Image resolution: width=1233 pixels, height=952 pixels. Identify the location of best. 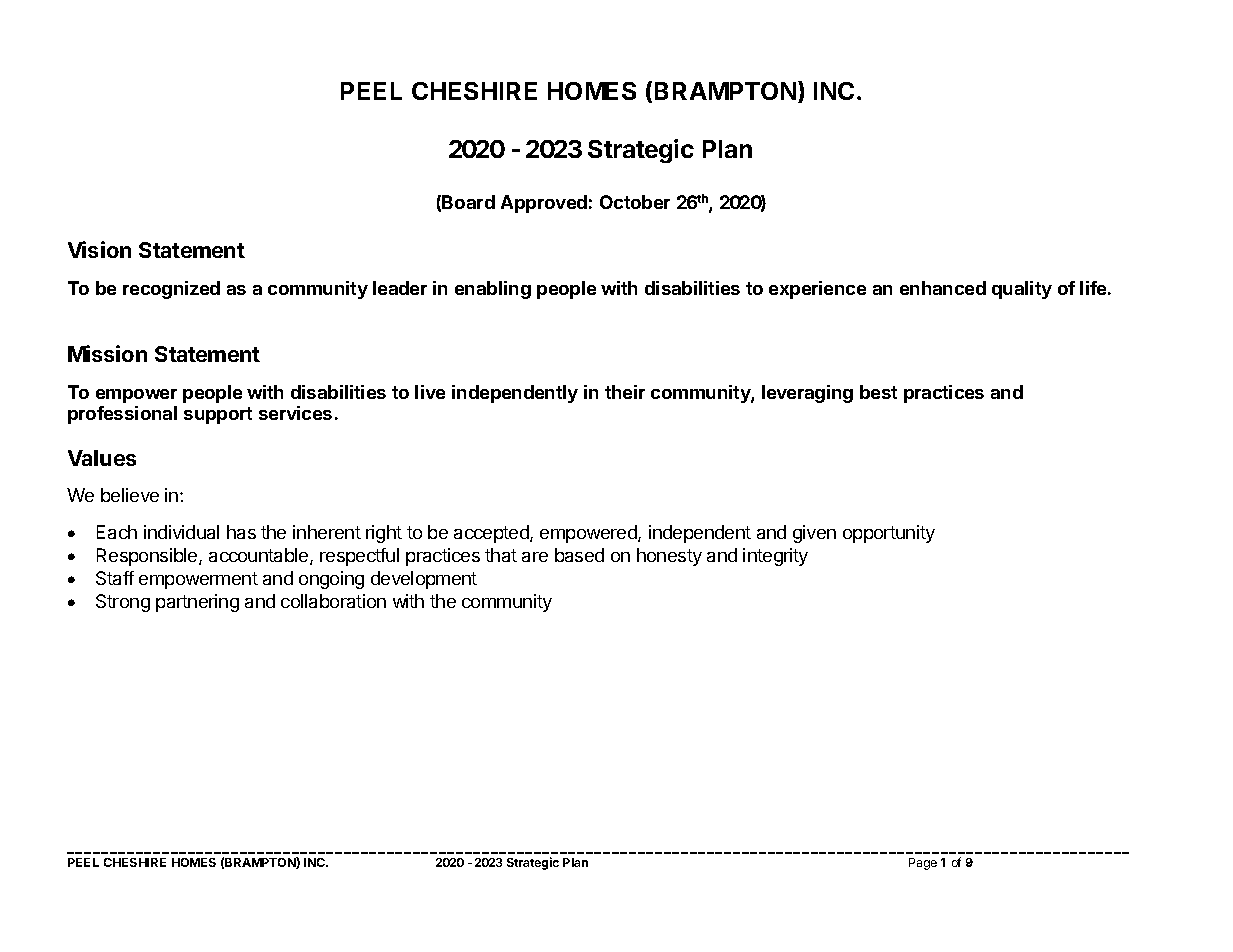
(878, 392).
